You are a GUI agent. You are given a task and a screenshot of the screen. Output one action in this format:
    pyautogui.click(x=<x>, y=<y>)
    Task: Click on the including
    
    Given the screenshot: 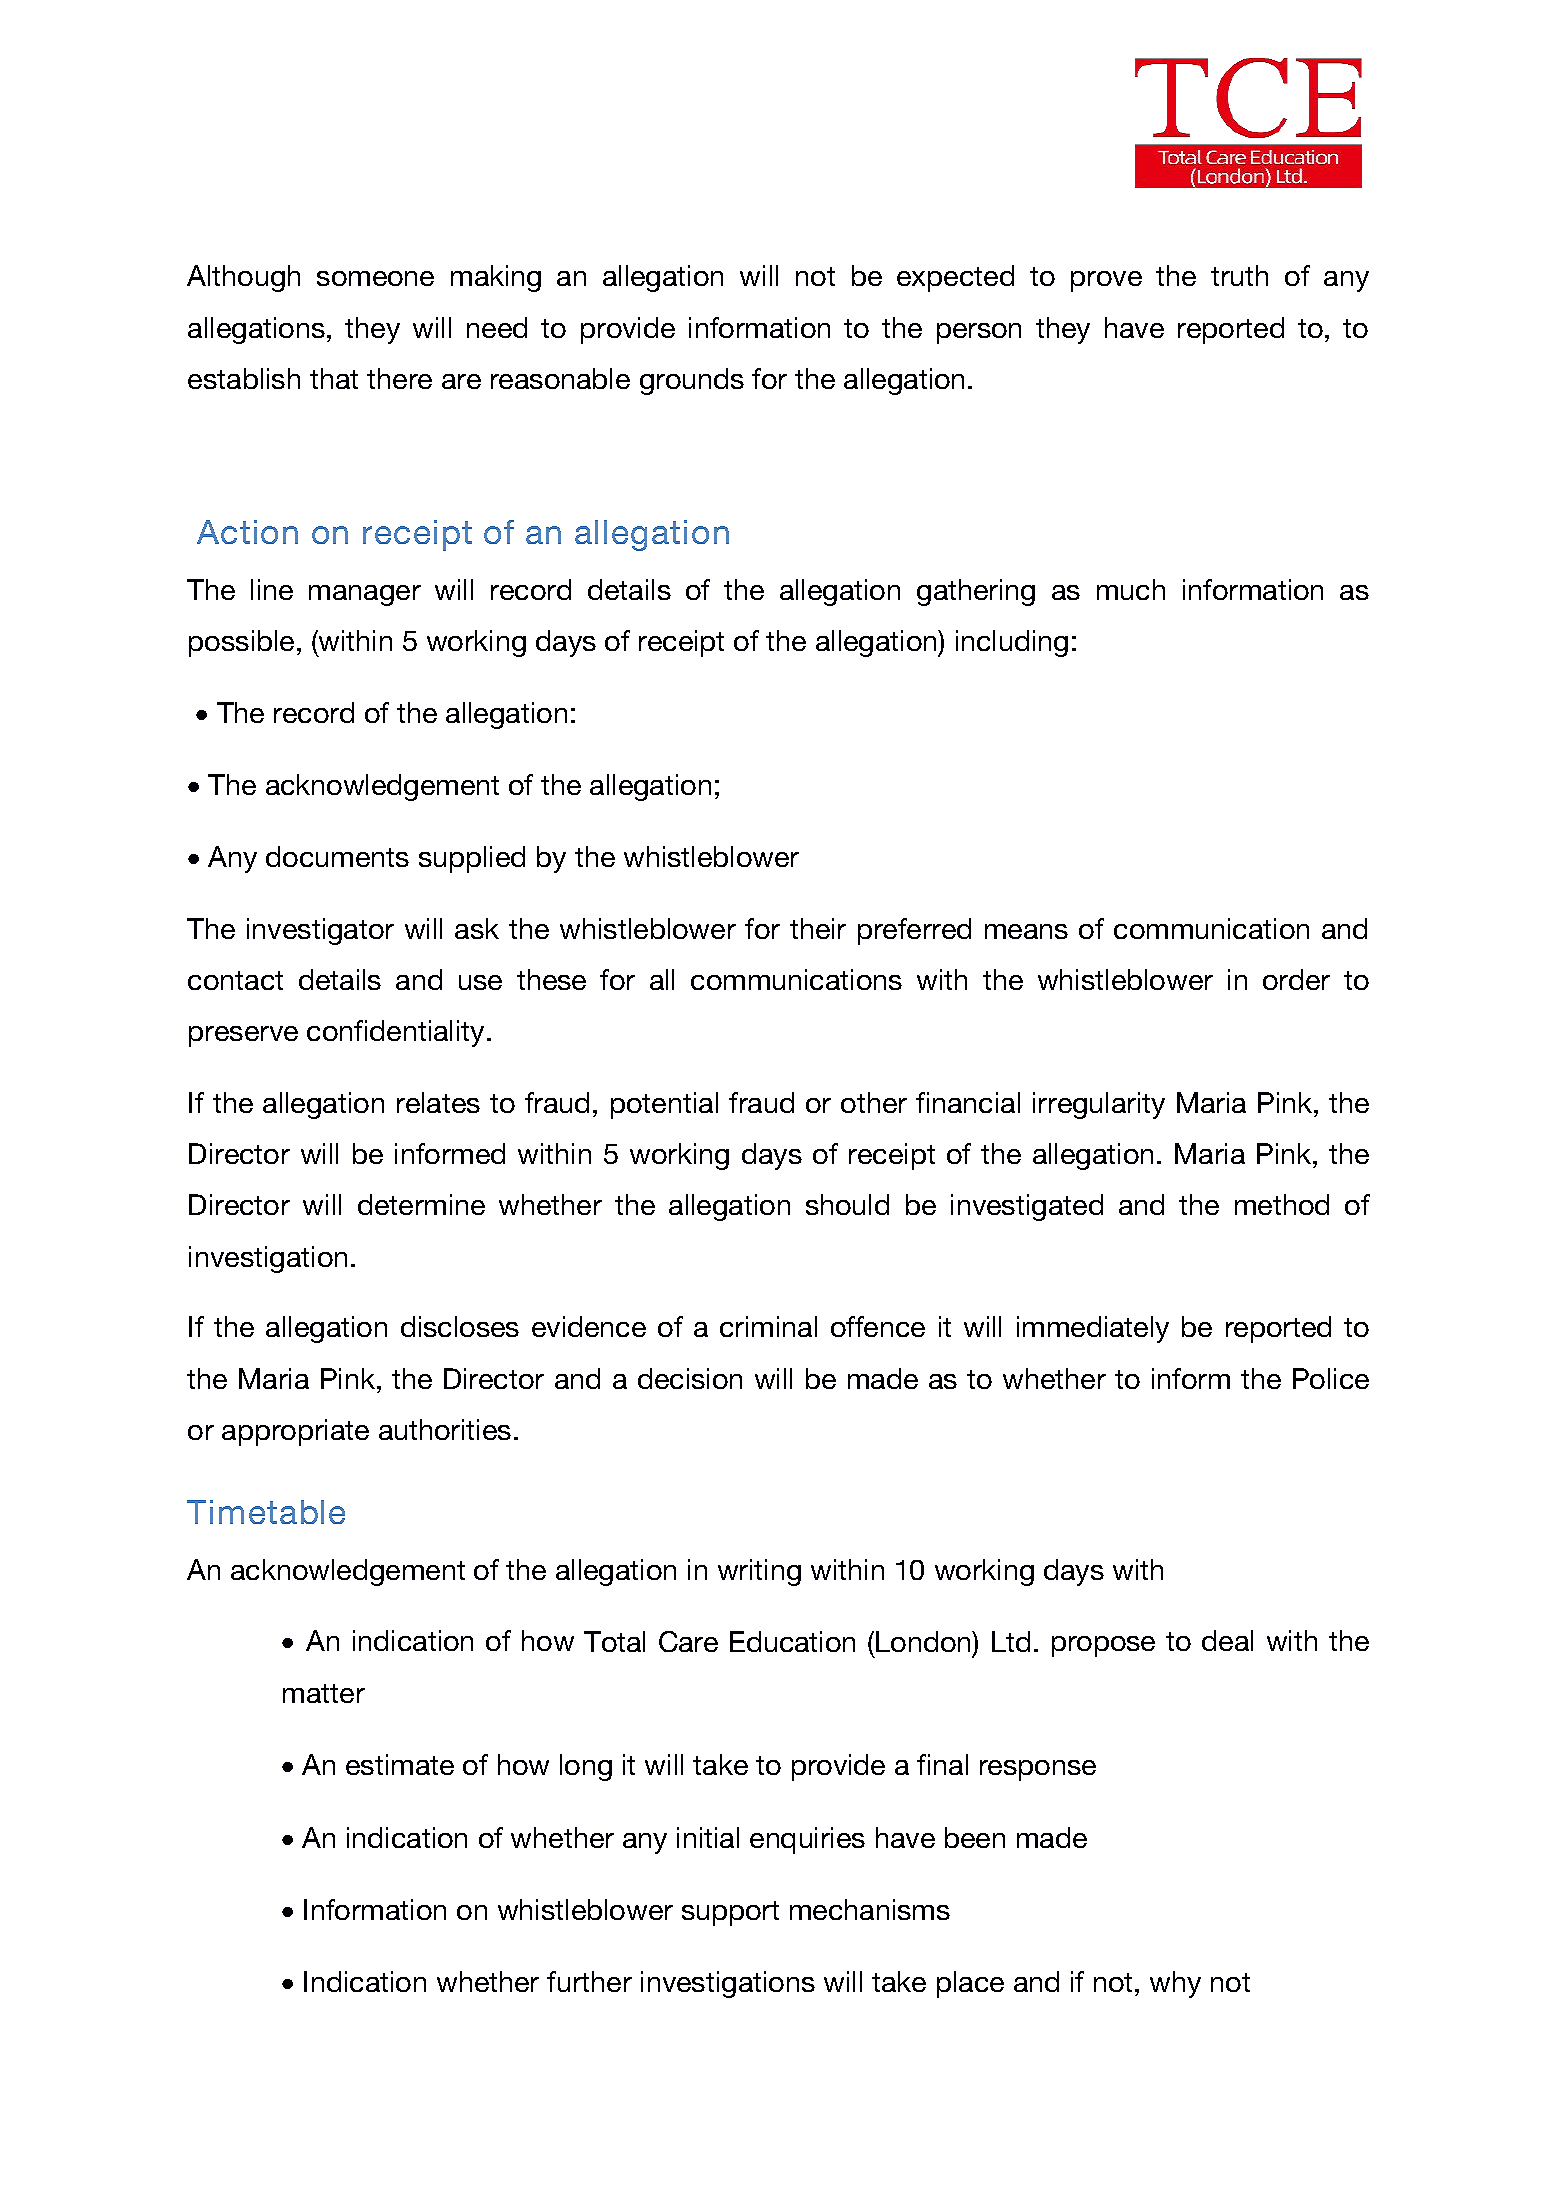 What is the action you would take?
    pyautogui.click(x=1012, y=643)
